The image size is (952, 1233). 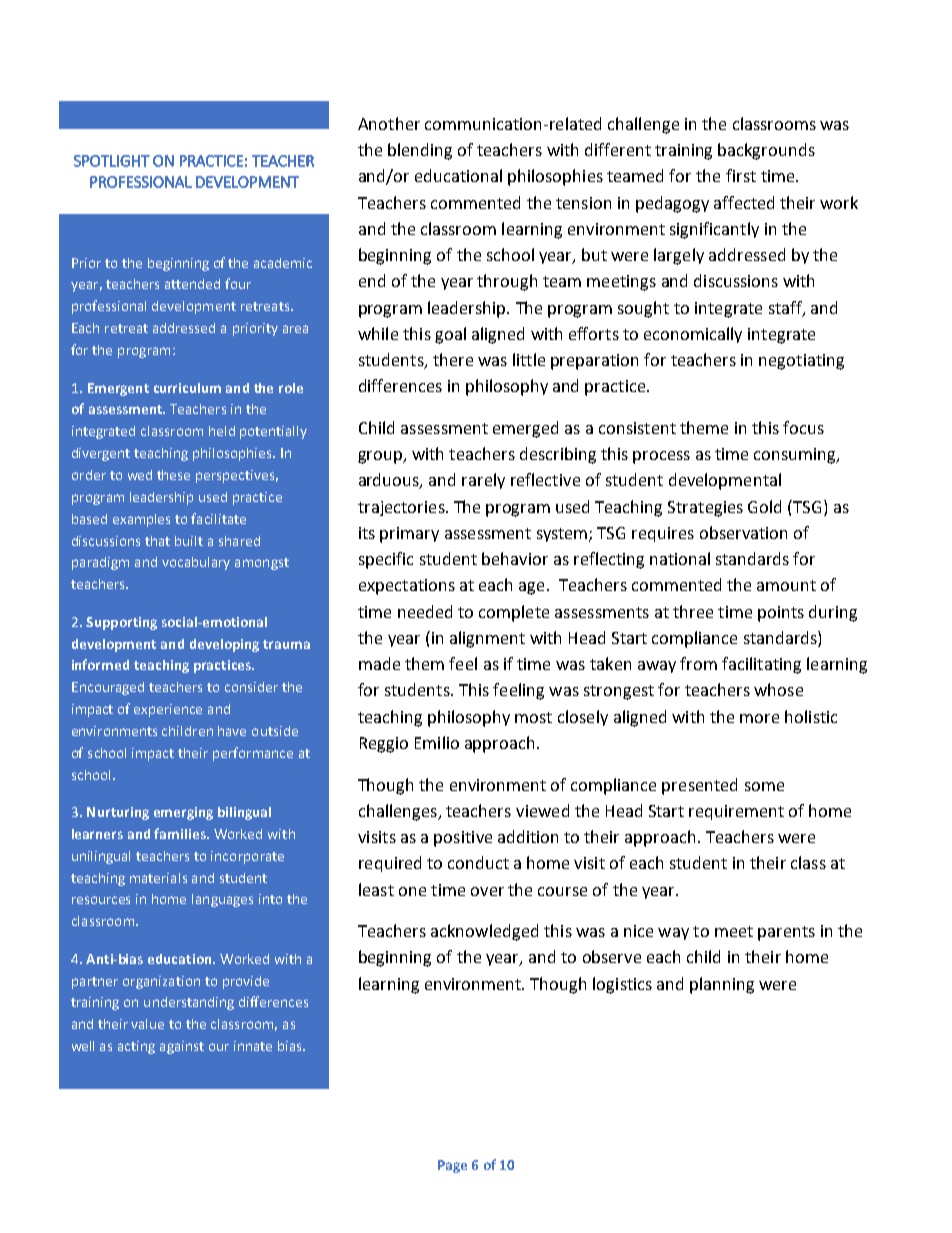 I want to click on observation, so click(x=743, y=532).
